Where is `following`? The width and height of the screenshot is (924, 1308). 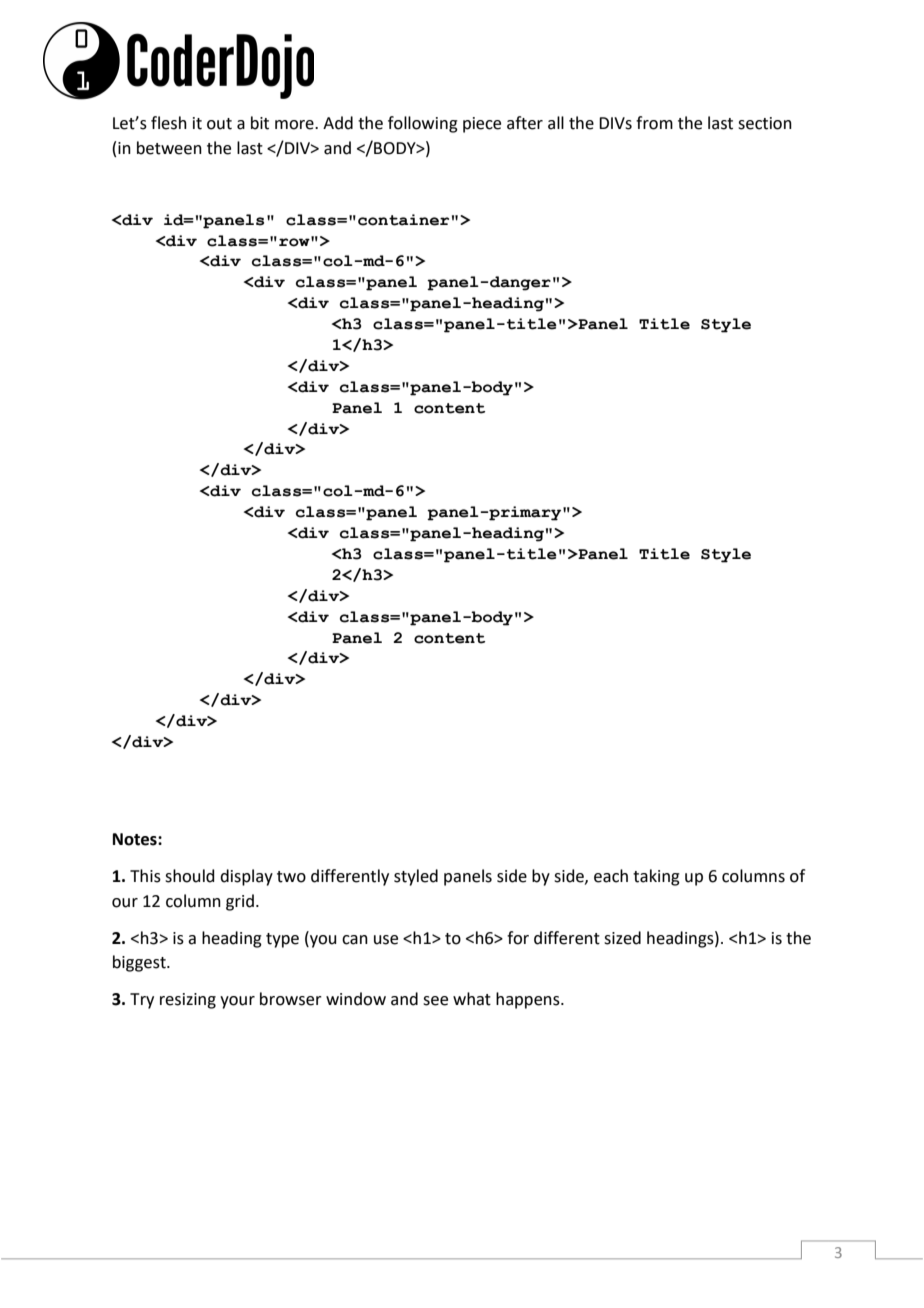 following is located at coordinates (423, 124).
